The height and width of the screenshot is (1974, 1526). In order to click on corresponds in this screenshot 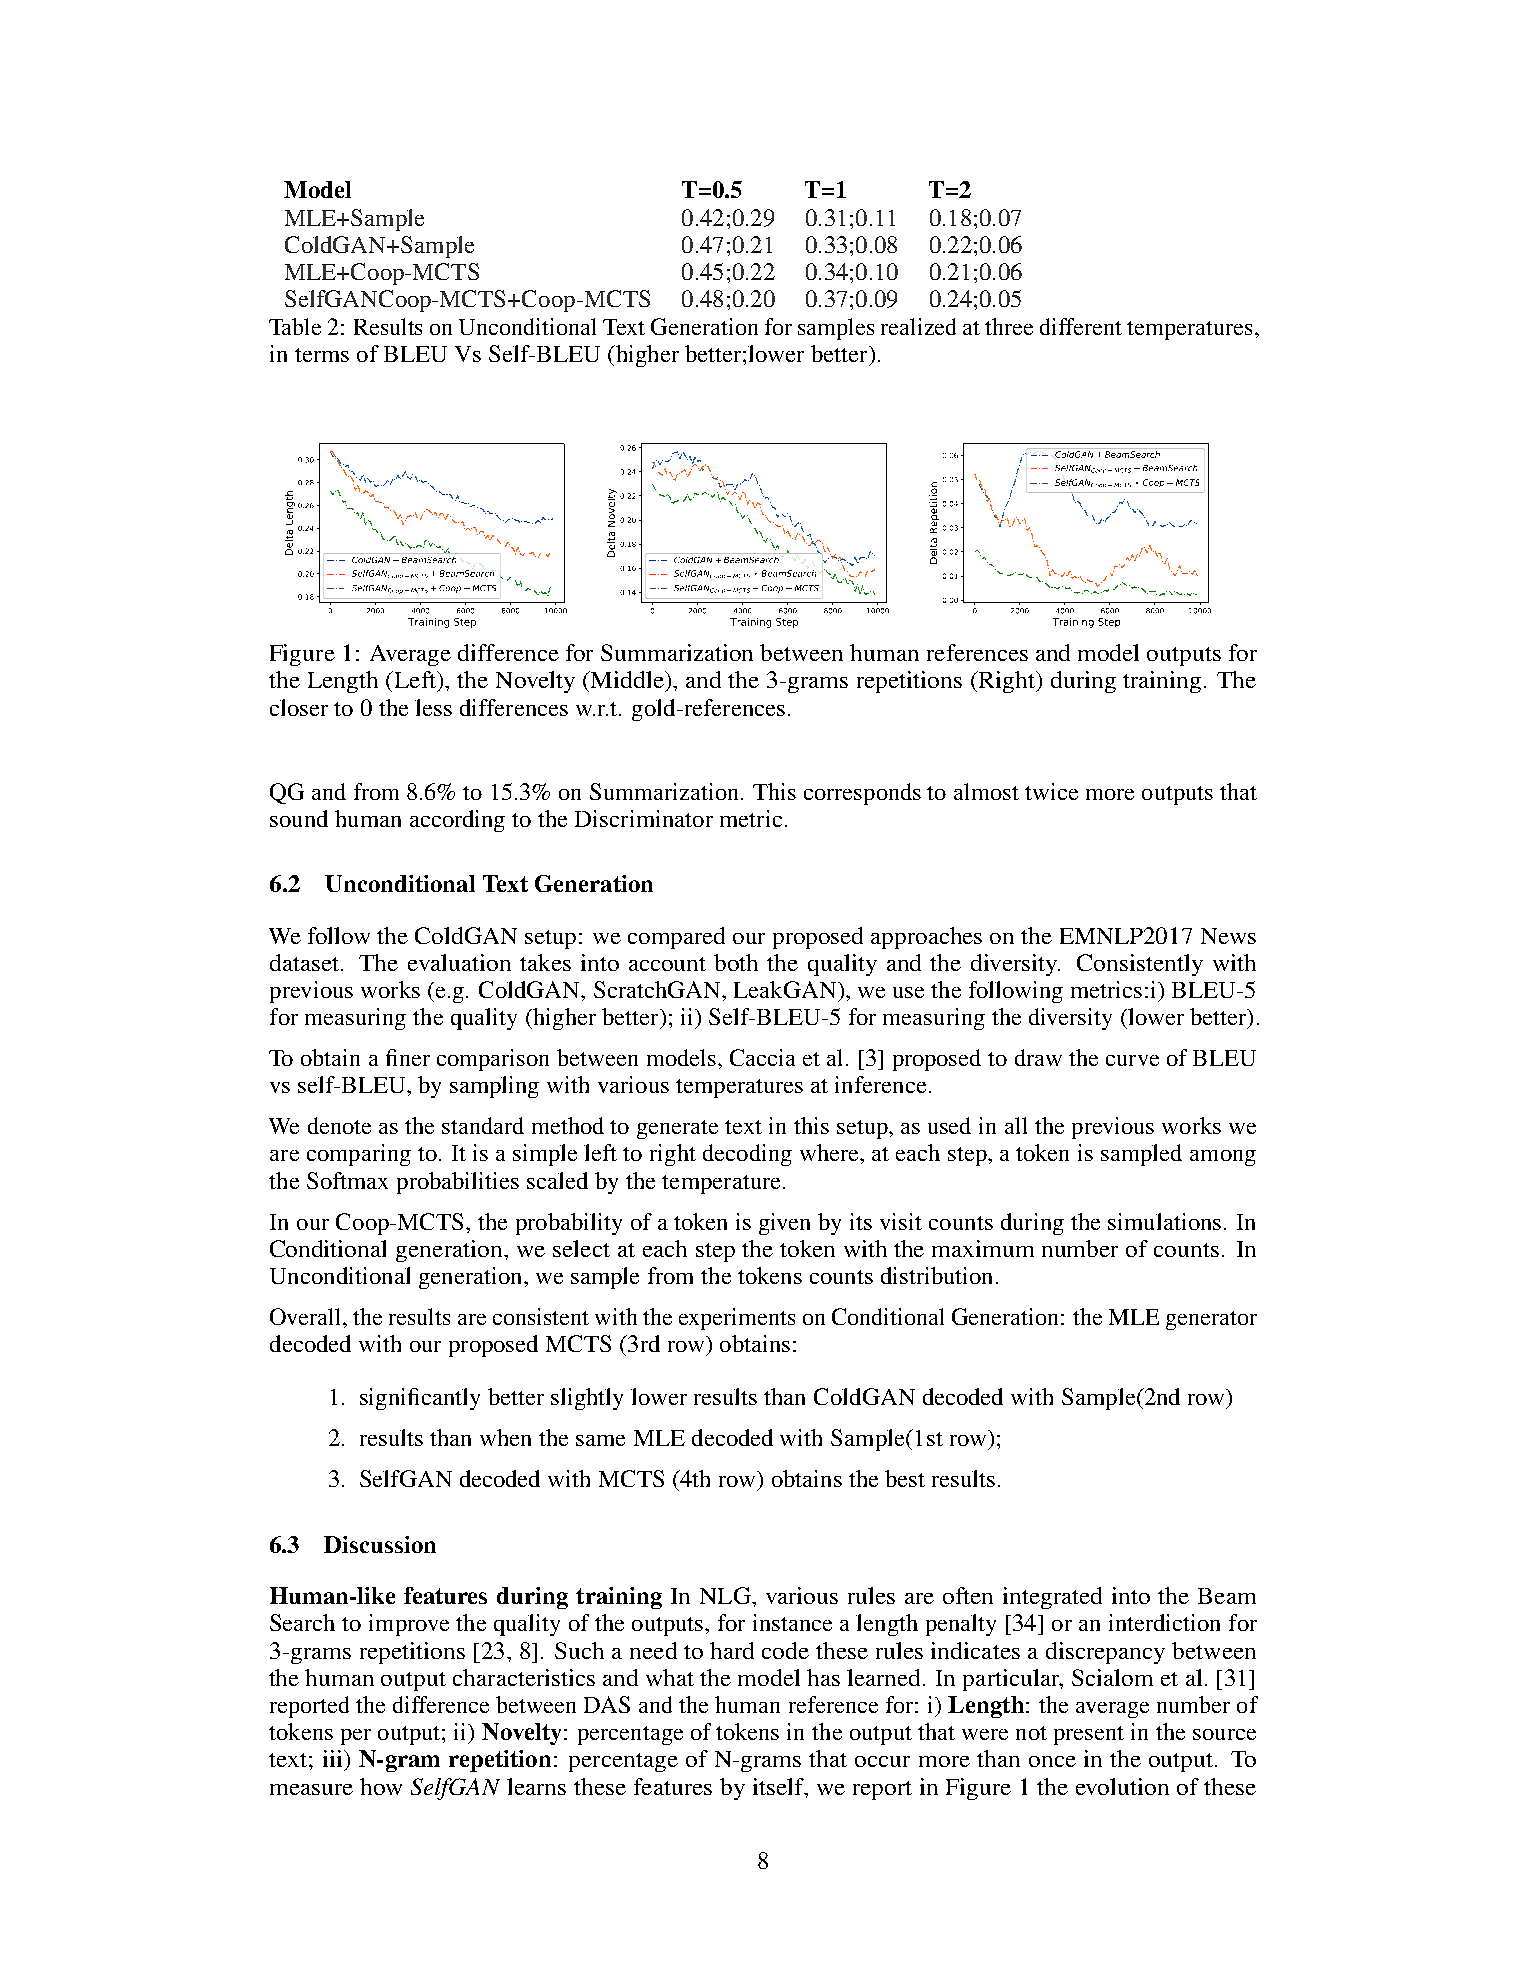, I will do `click(862, 794)`.
